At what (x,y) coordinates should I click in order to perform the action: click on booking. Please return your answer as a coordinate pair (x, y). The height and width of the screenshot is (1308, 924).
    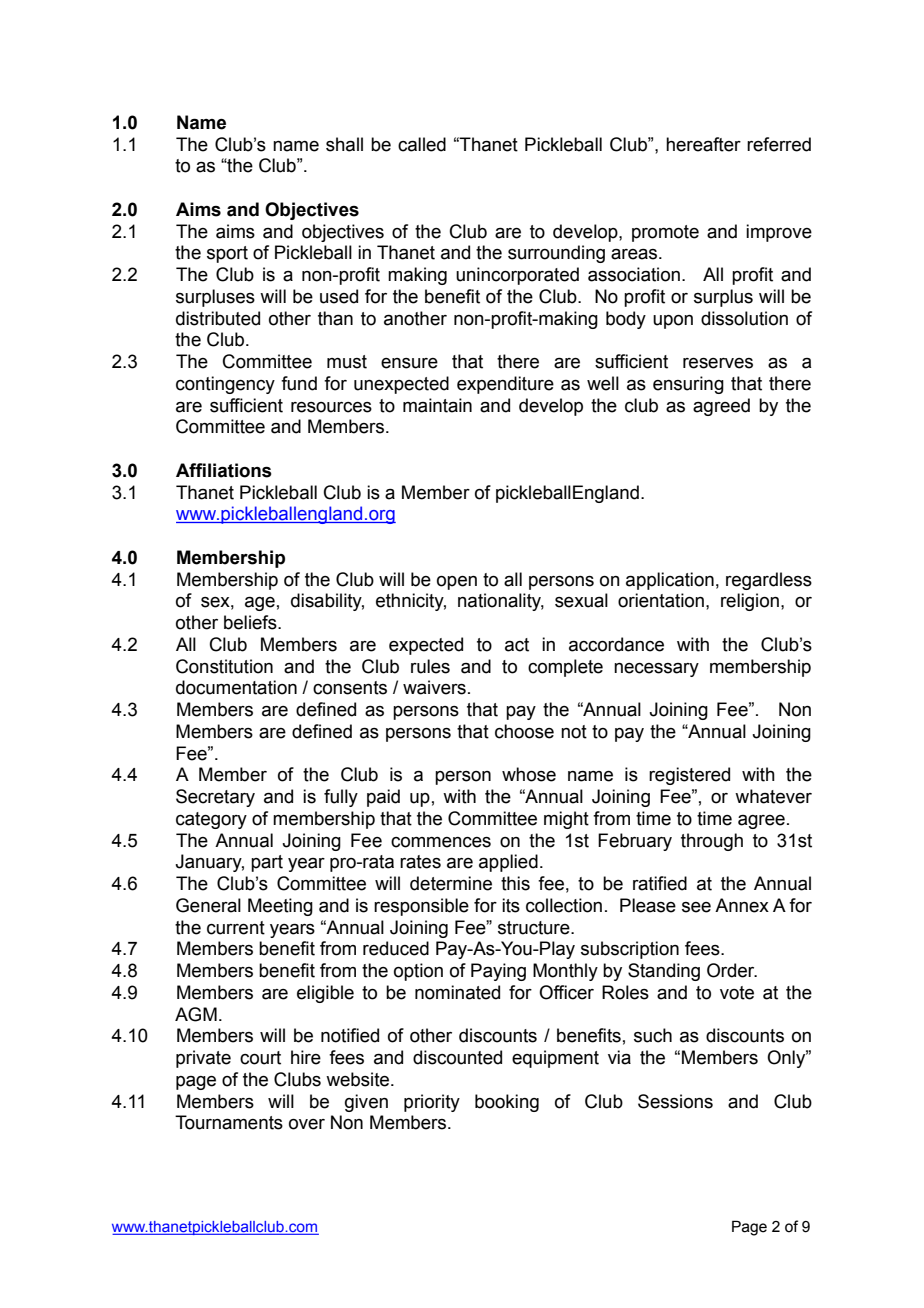
    Looking at the image, I should click on (507, 1103).
